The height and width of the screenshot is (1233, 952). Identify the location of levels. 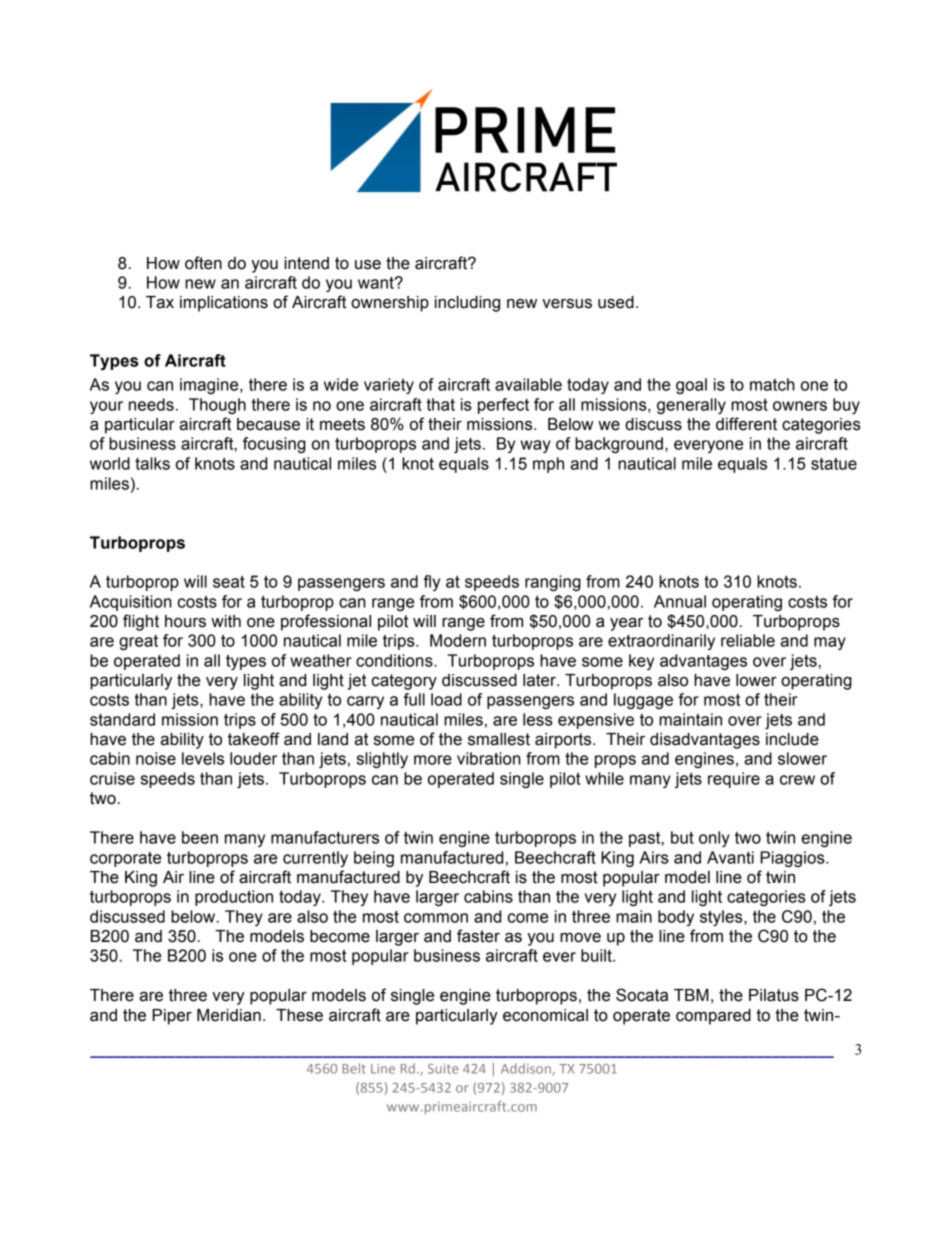
(203, 758).
